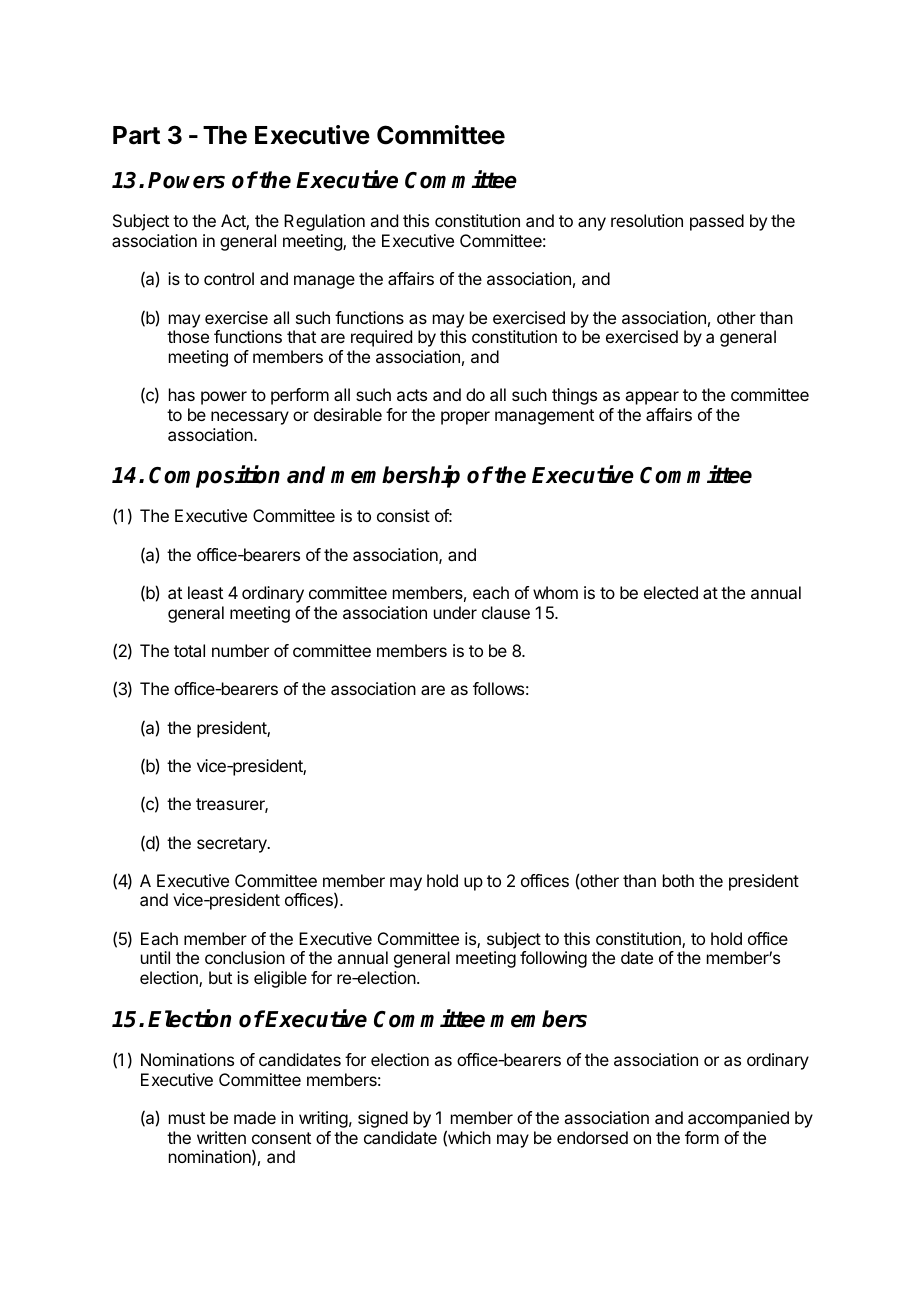  Describe the element at coordinates (187, 1118) in the screenshot. I see `must` at that location.
